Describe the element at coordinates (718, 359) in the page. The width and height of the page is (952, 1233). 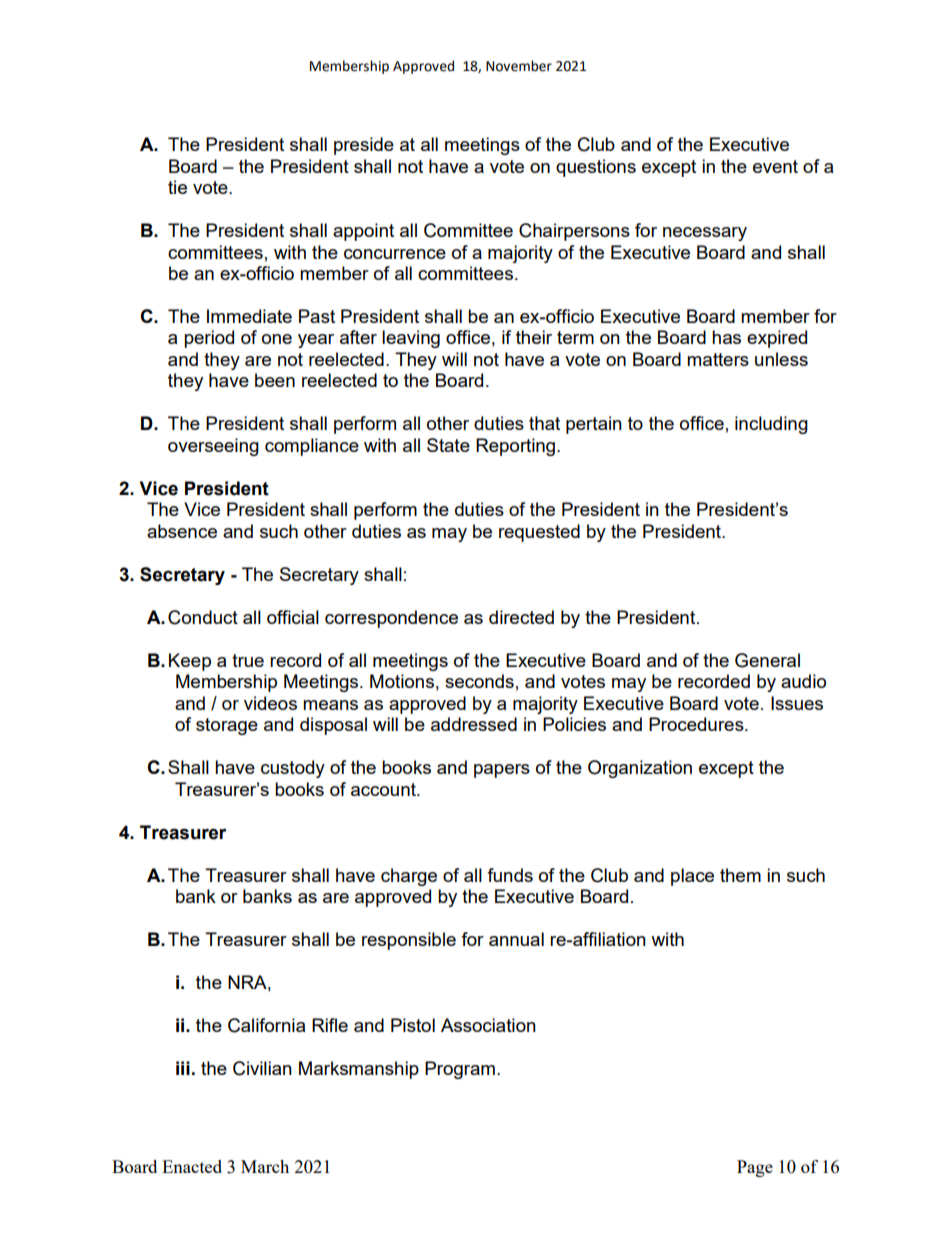
I see `matters` at that location.
